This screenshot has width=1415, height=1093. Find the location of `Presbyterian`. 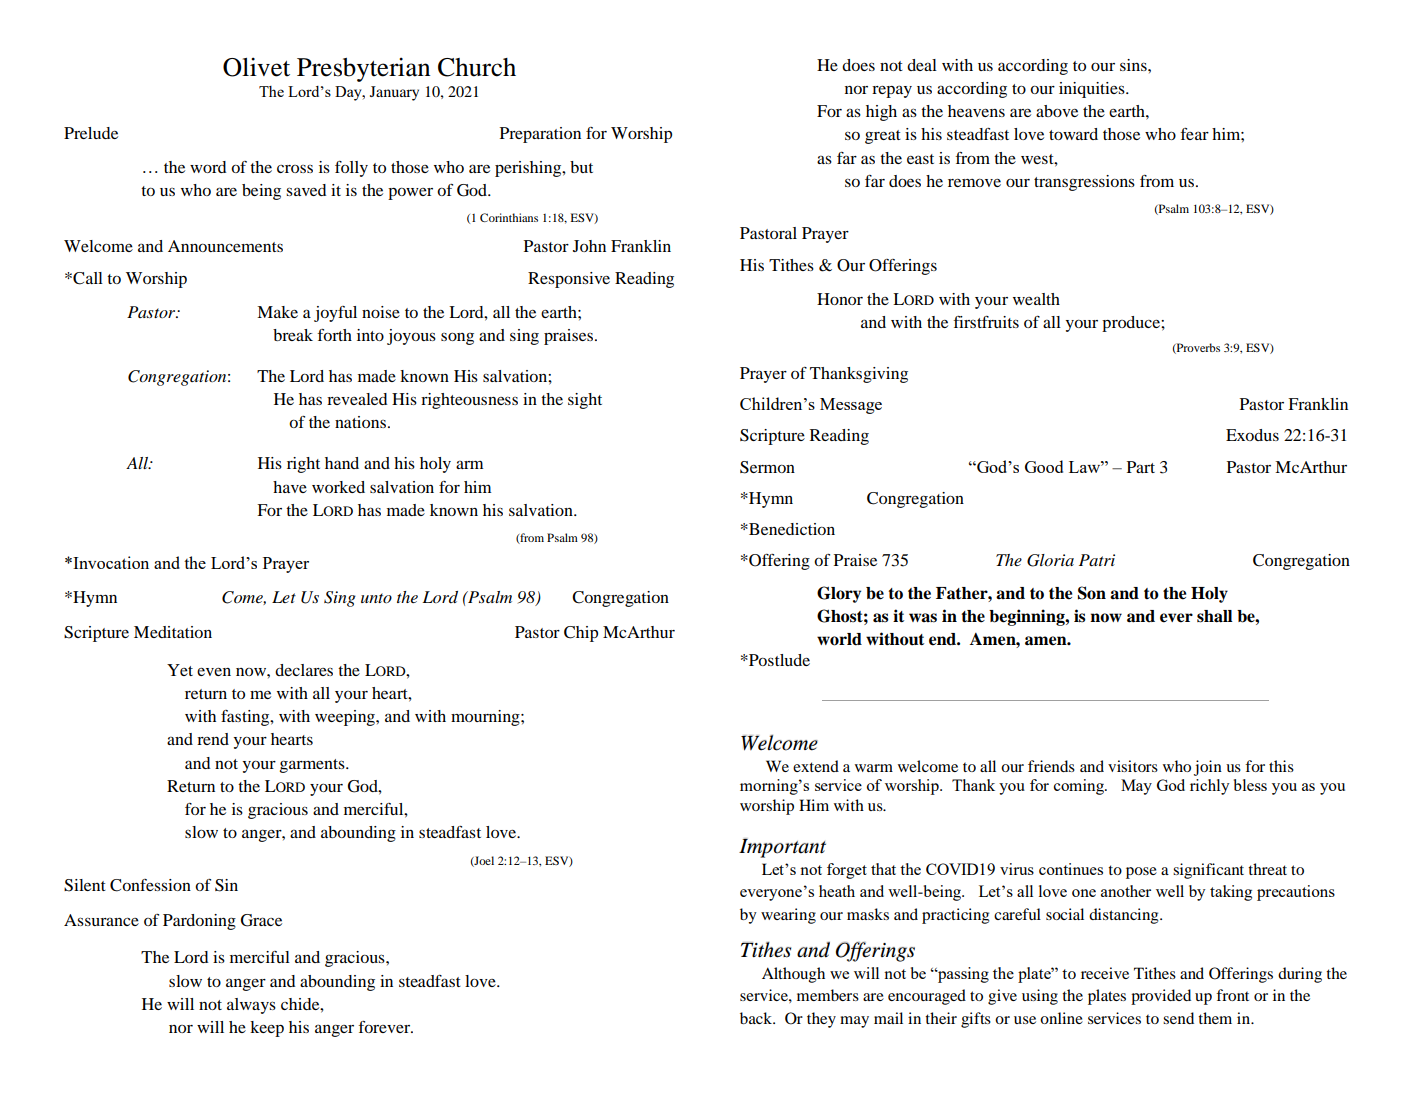

Presbyterian is located at coordinates (363, 69).
